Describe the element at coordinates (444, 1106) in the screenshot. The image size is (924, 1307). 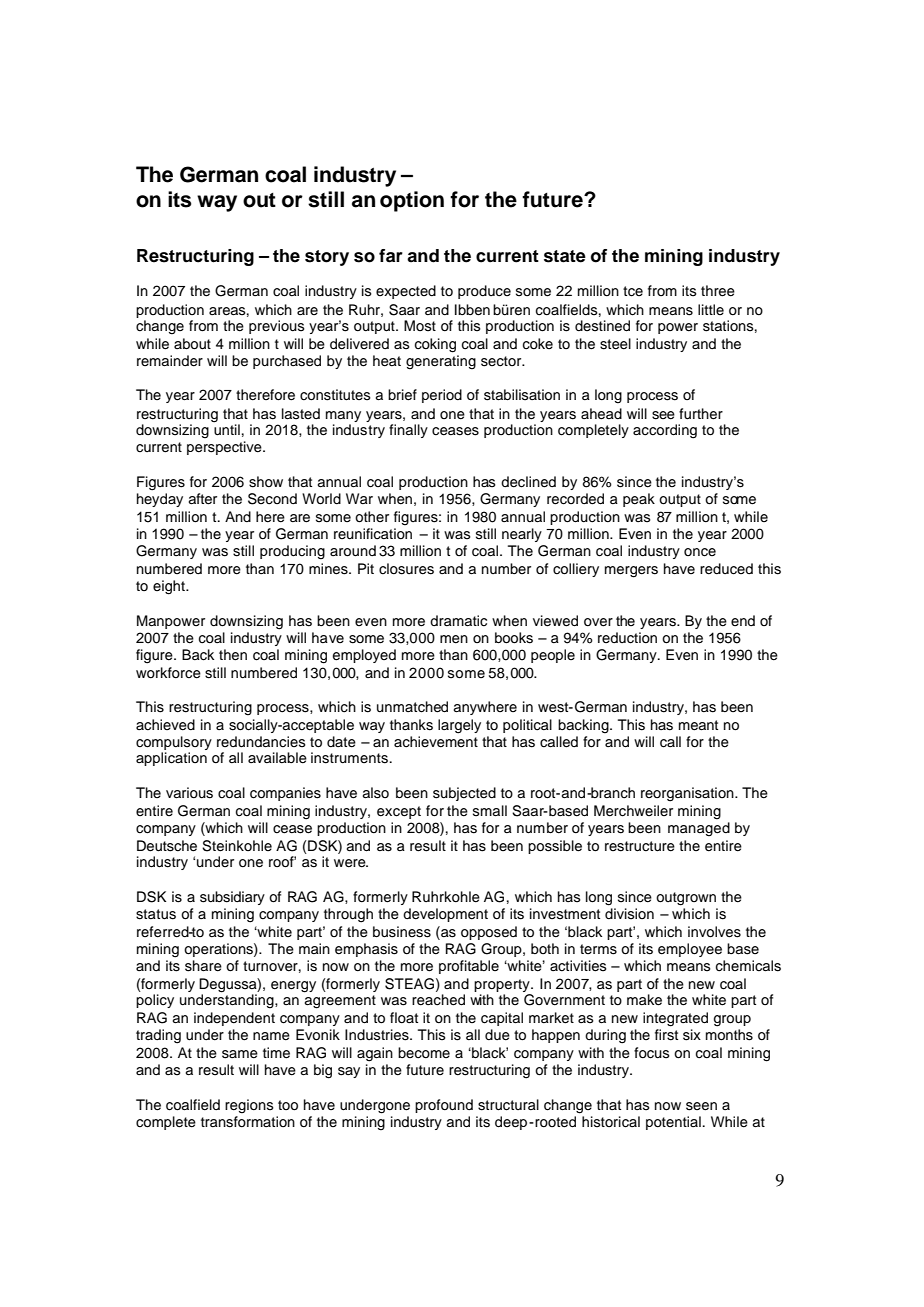
I see `profound` at that location.
